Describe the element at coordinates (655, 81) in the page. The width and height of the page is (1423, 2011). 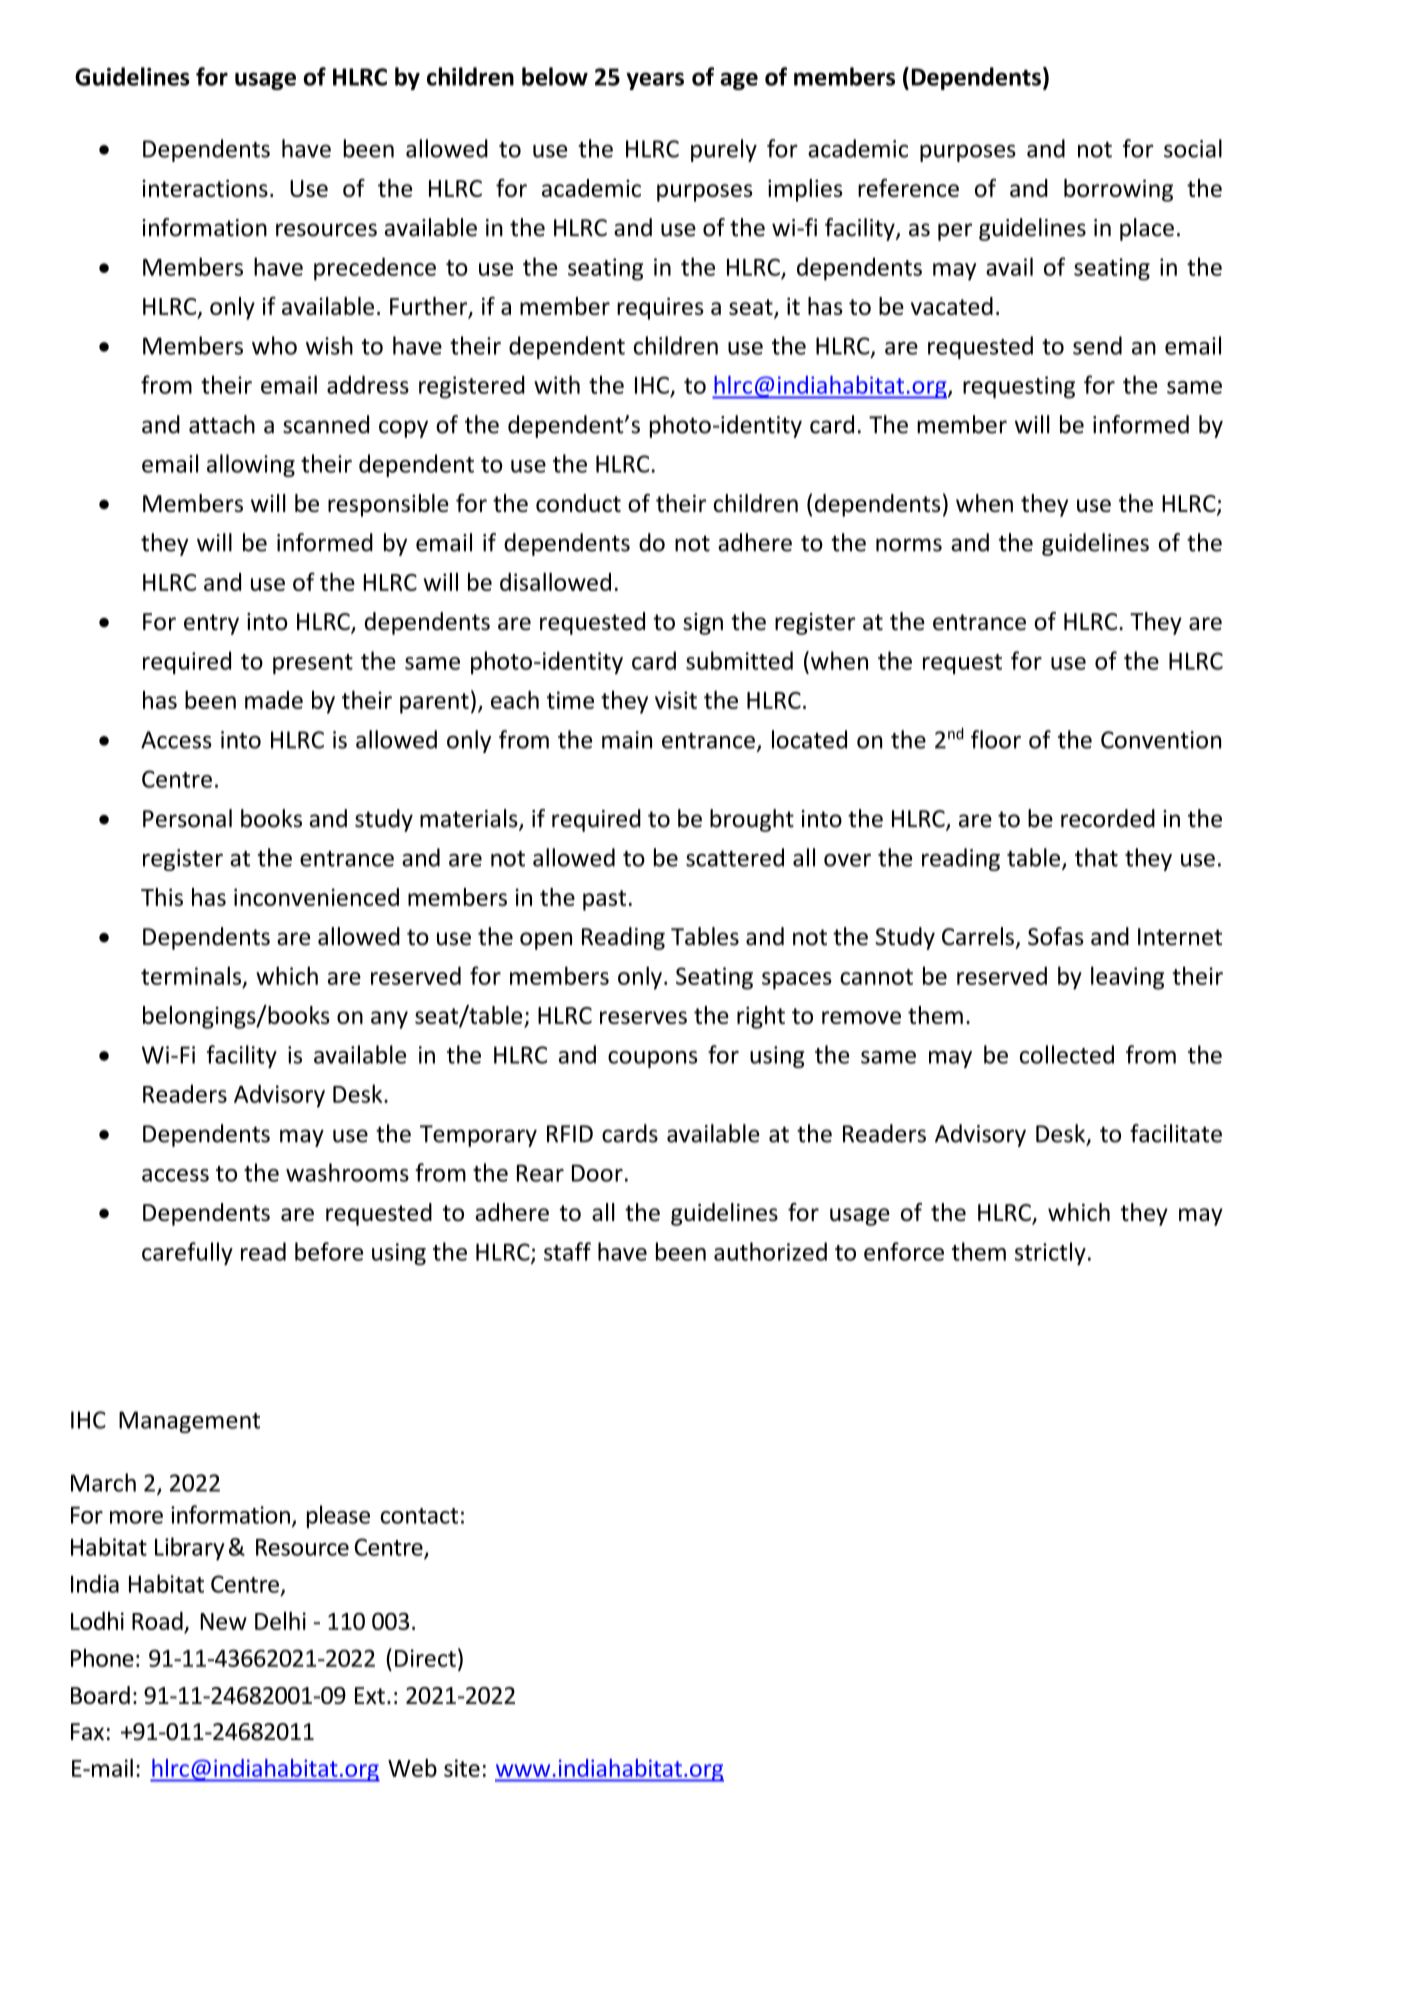
I see `years` at that location.
